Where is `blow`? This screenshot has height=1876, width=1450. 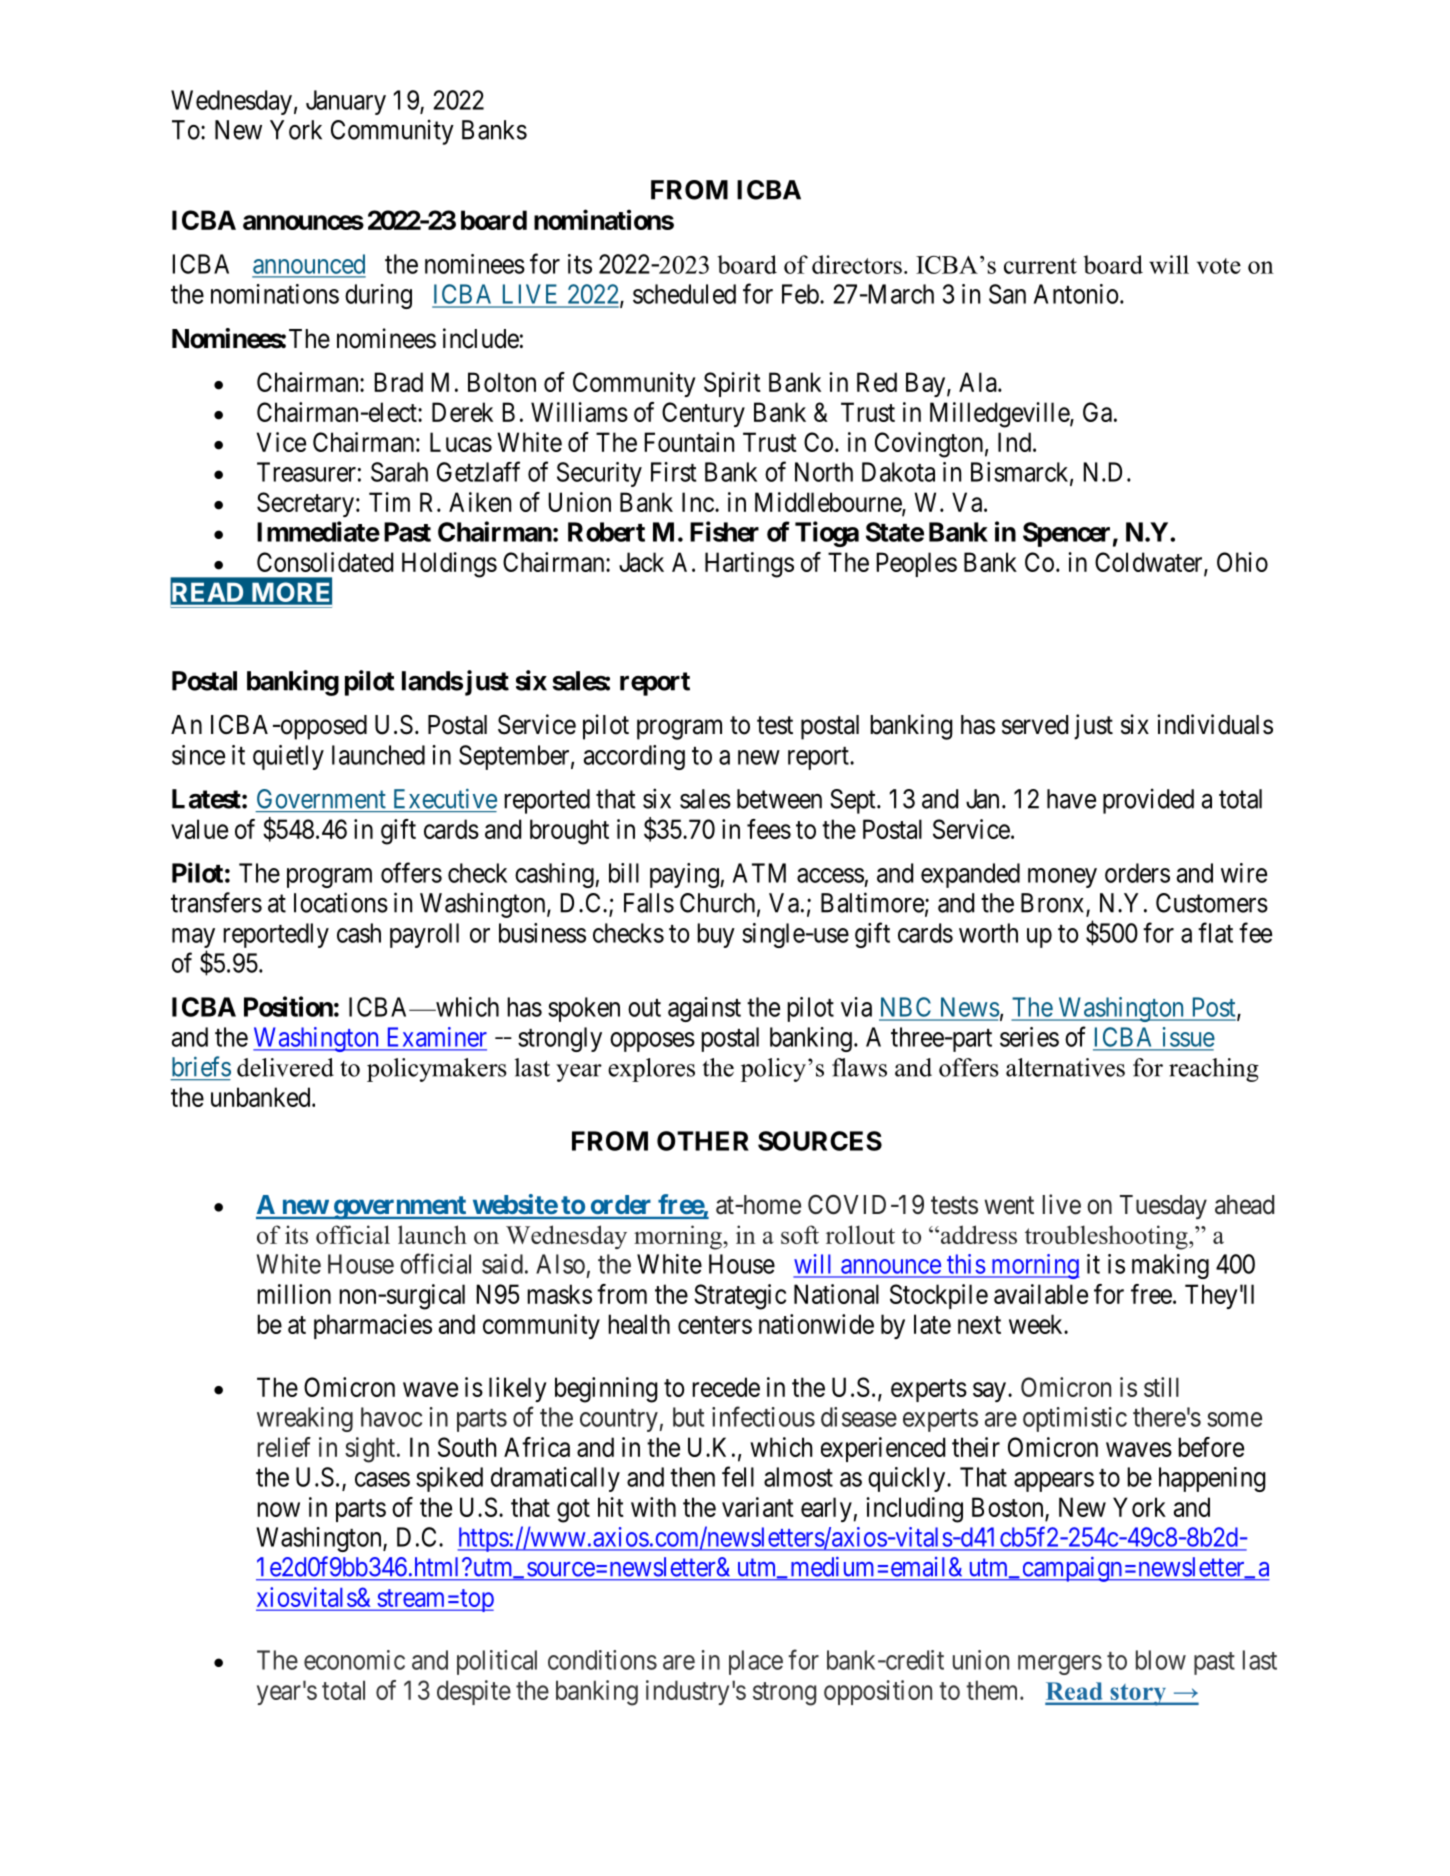 blow is located at coordinates (1161, 1660).
